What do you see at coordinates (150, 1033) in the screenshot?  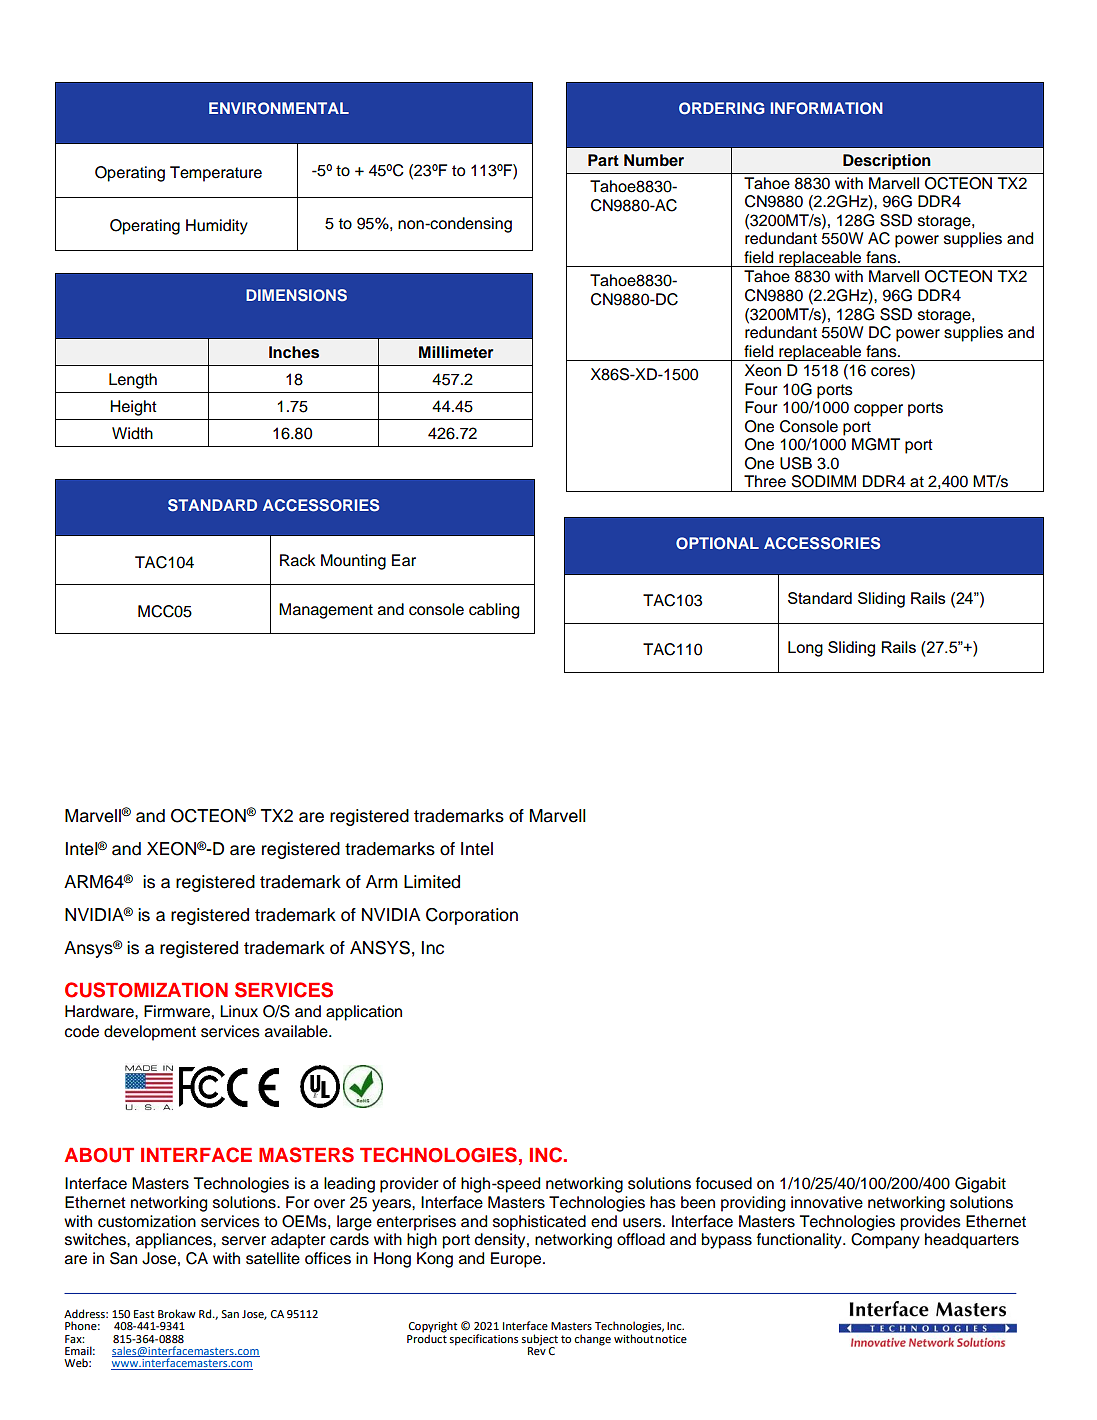 I see `development` at bounding box center [150, 1033].
